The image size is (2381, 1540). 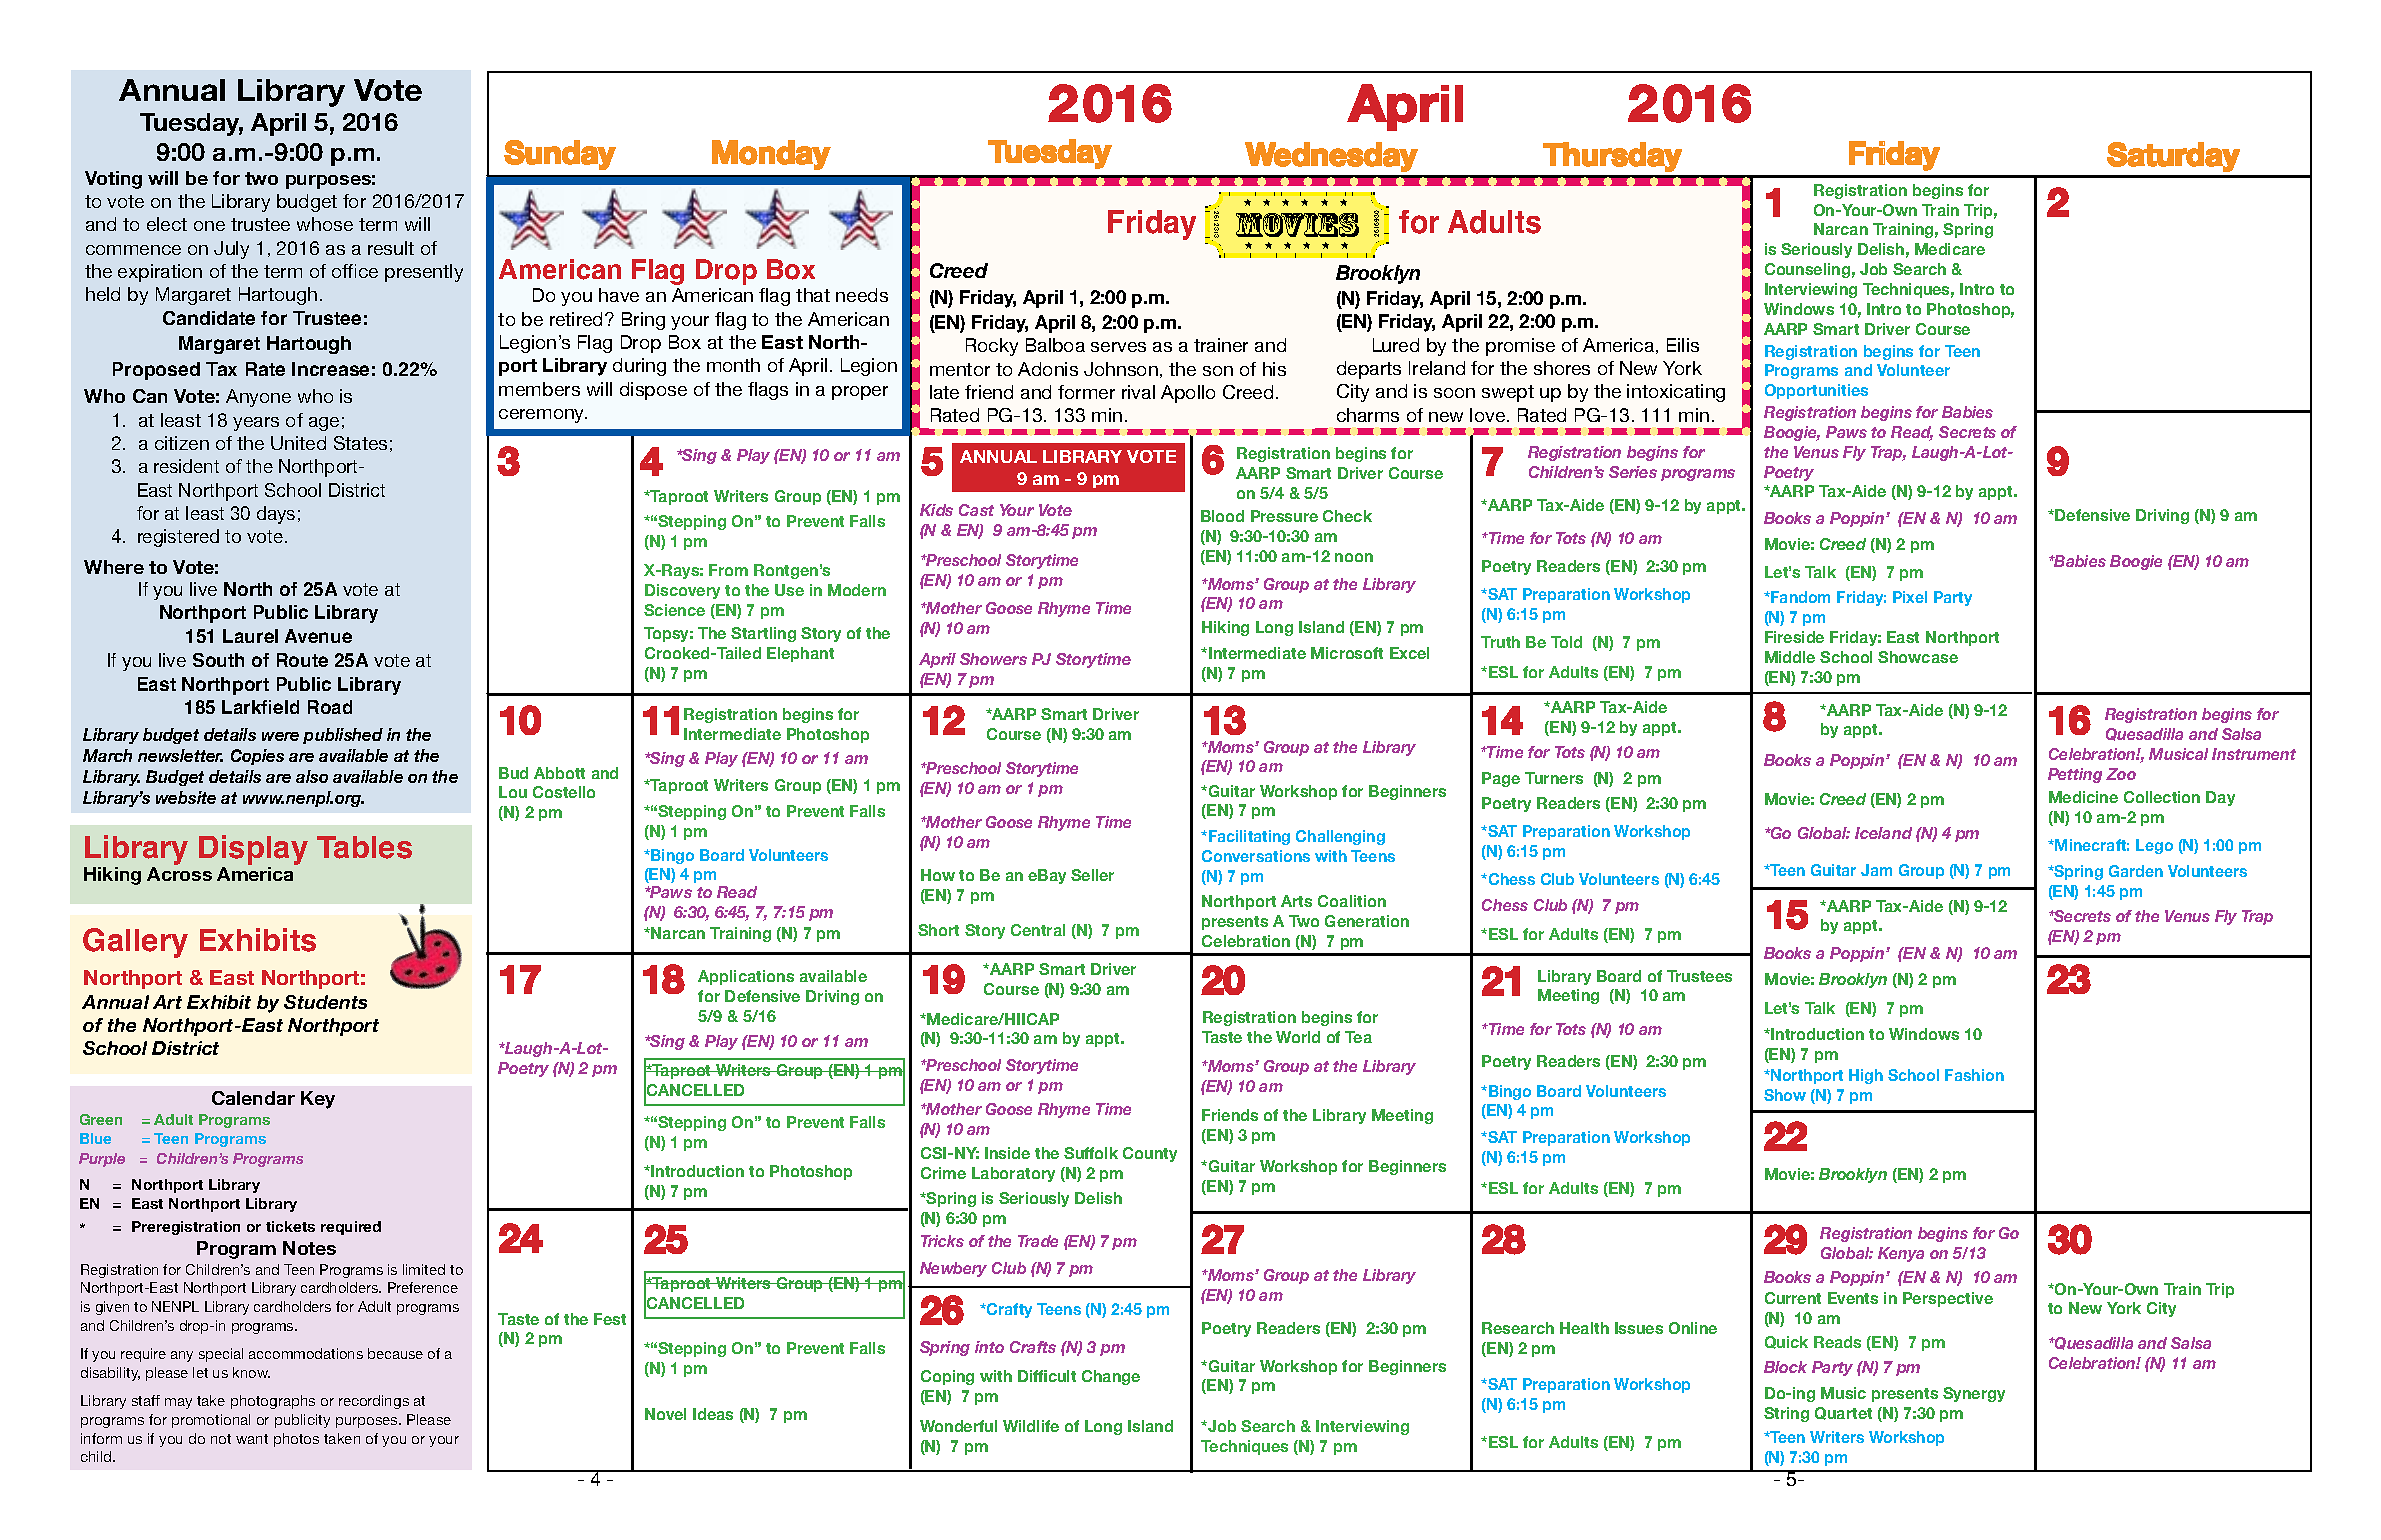 I want to click on Facilitating, so click(x=1249, y=837).
